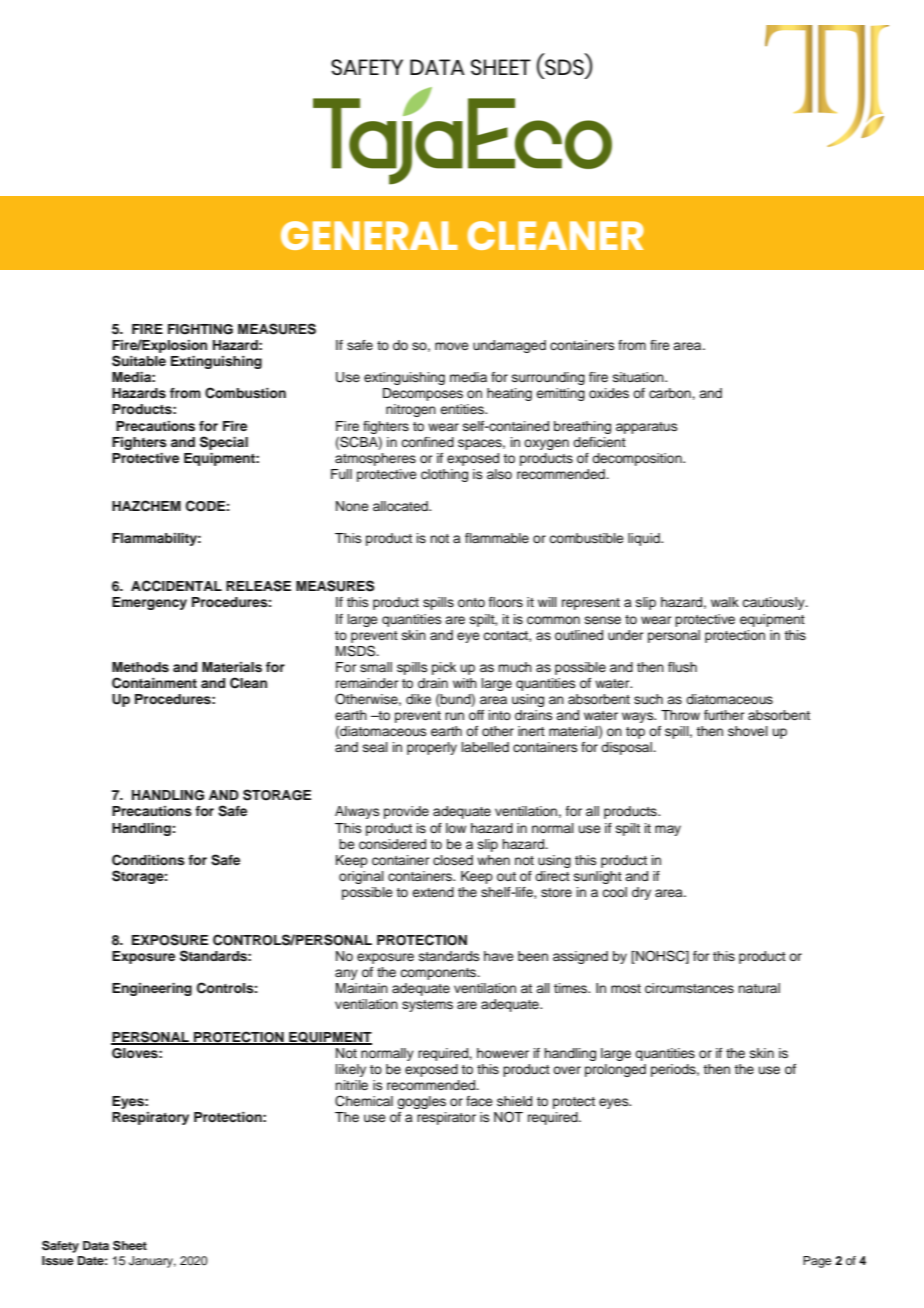 This screenshot has width=924, height=1308. I want to click on face, so click(479, 1101).
